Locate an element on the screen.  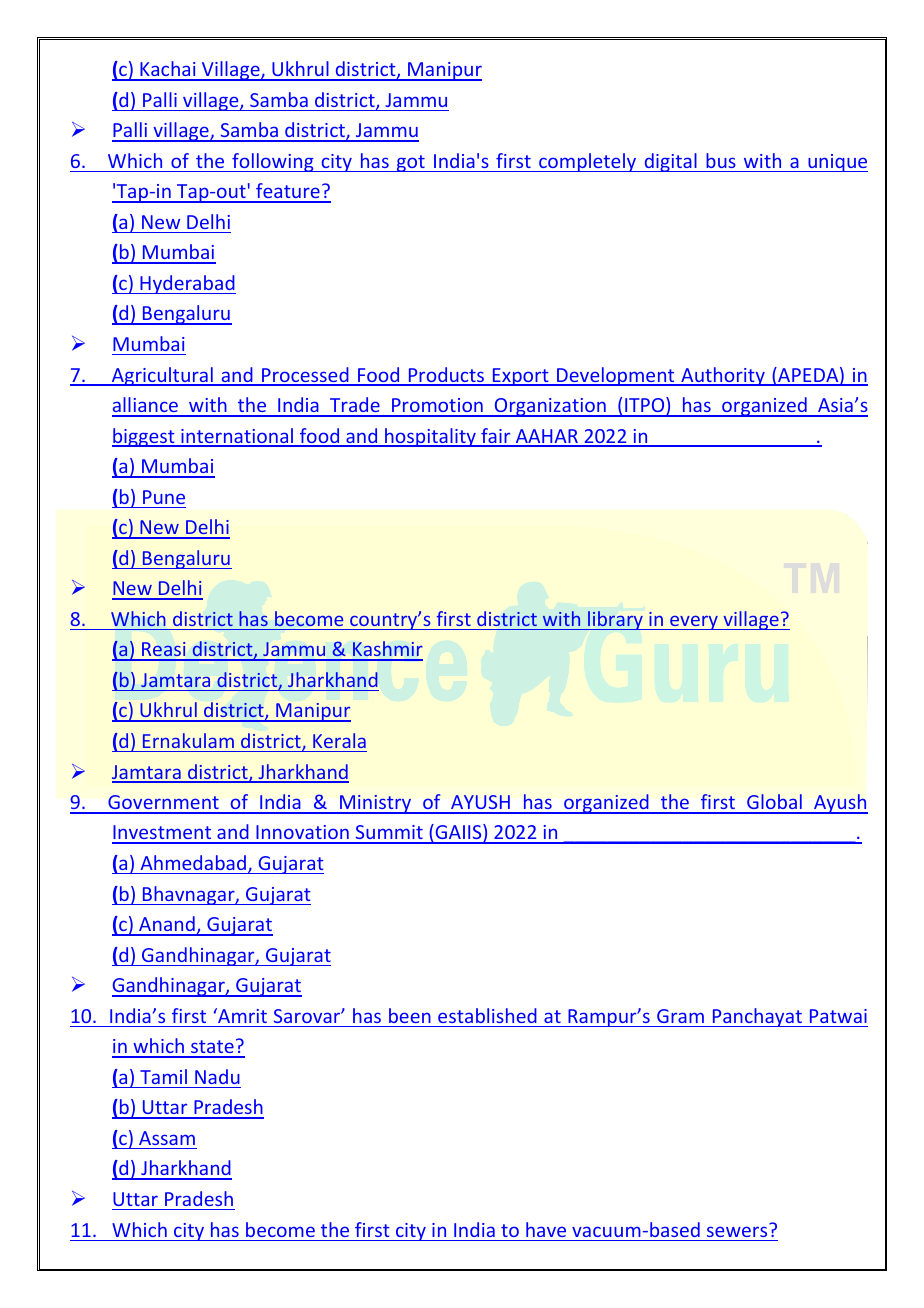
international is located at coordinates (237, 437).
